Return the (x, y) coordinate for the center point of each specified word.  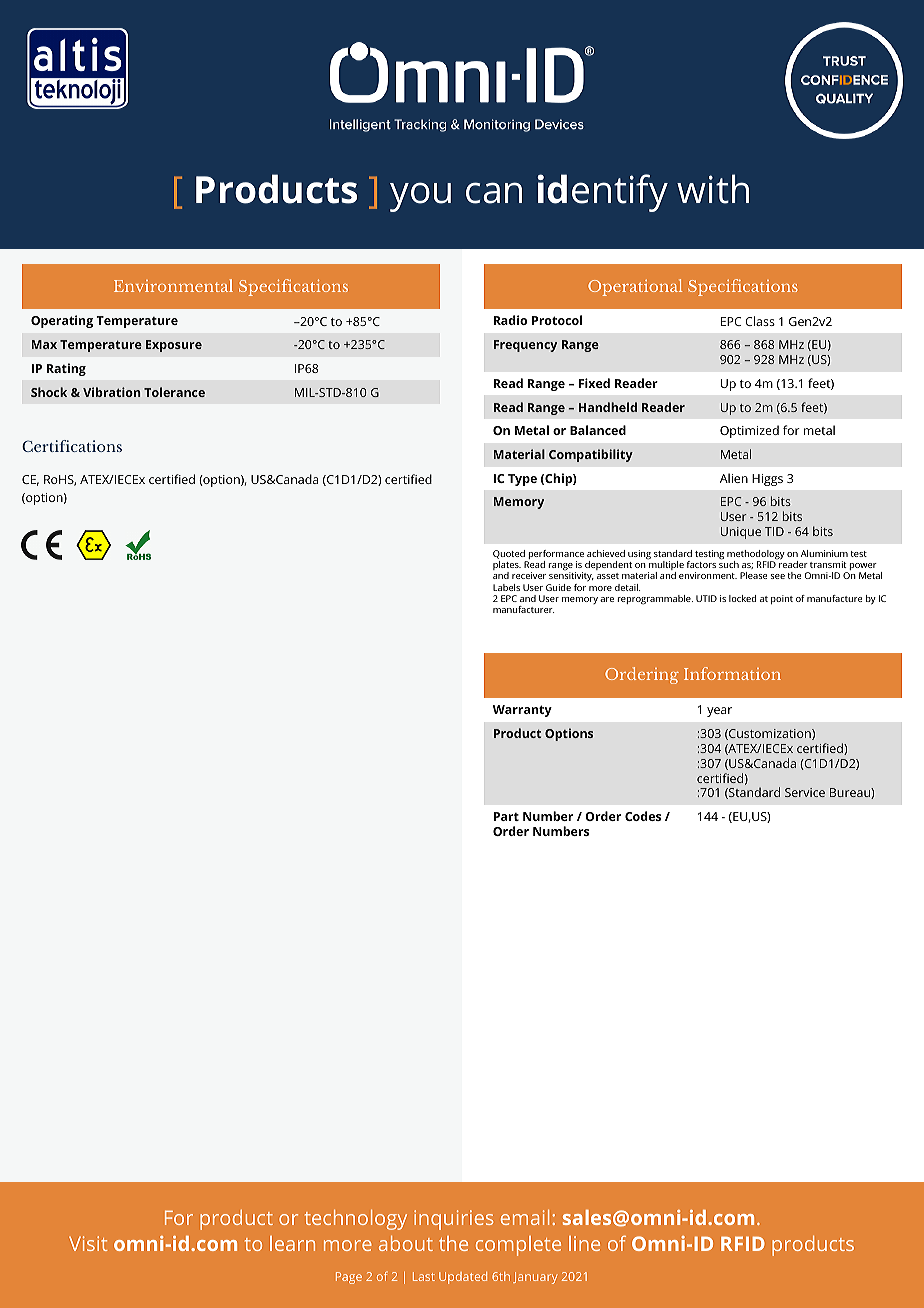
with (713, 189)
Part (506, 816)
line (584, 1243)
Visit (88, 1243)
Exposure (174, 346)
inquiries (453, 1220)
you (420, 197)
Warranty (522, 711)
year (719, 712)
